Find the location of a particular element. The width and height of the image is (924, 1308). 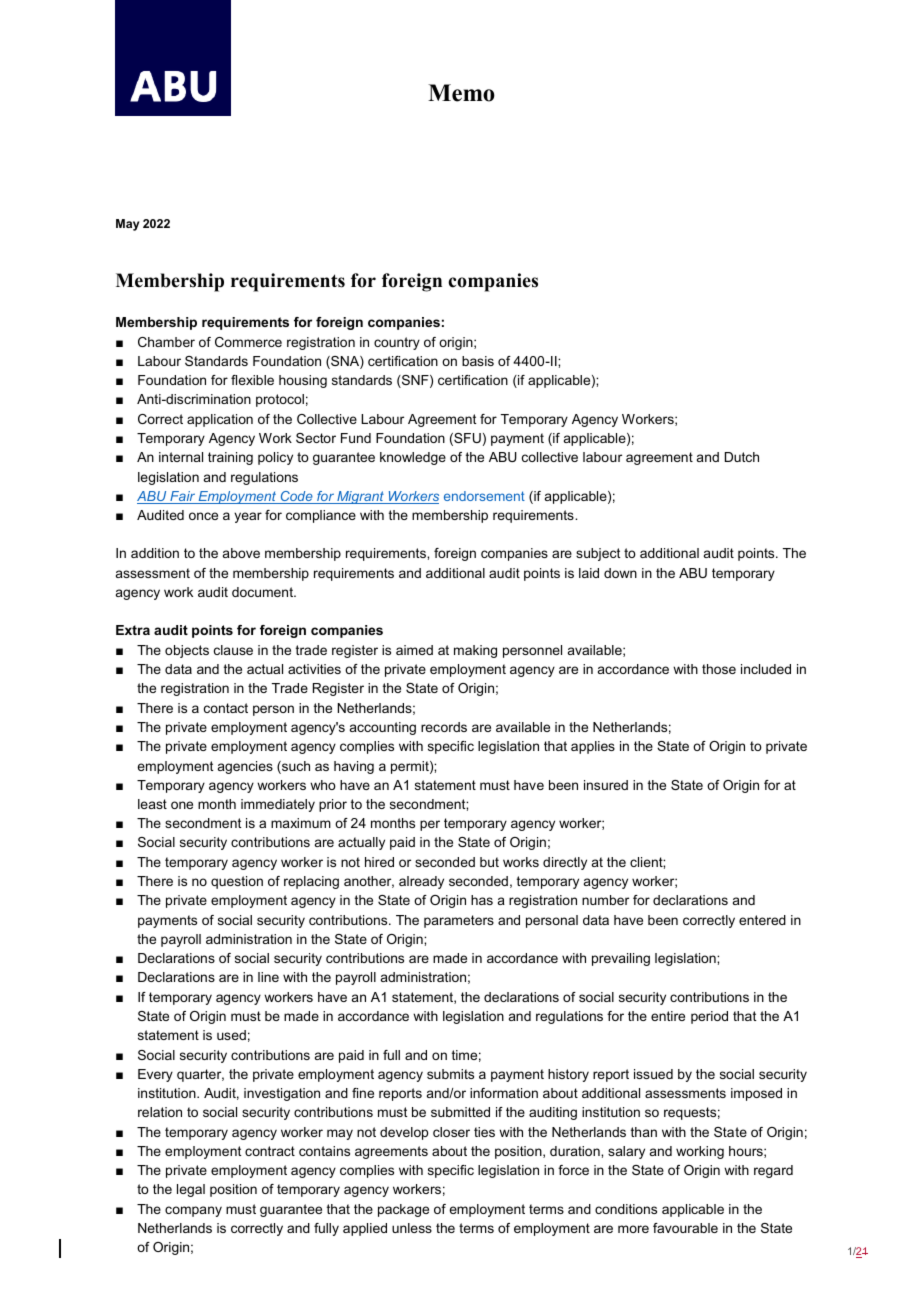

Commerce is located at coordinates (248, 342).
